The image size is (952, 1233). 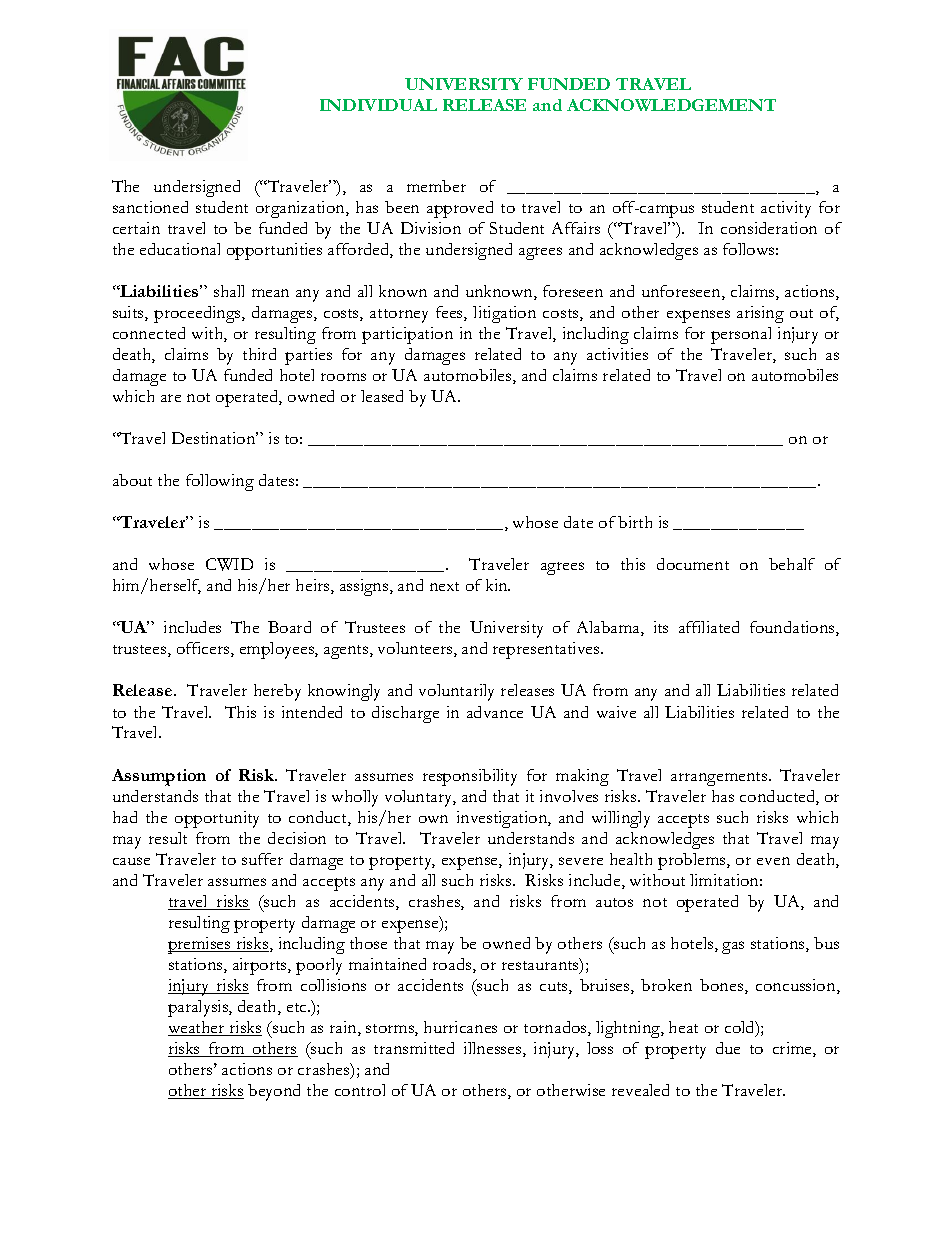 What do you see at coordinates (709, 627) in the page?
I see `affiliated` at bounding box center [709, 627].
